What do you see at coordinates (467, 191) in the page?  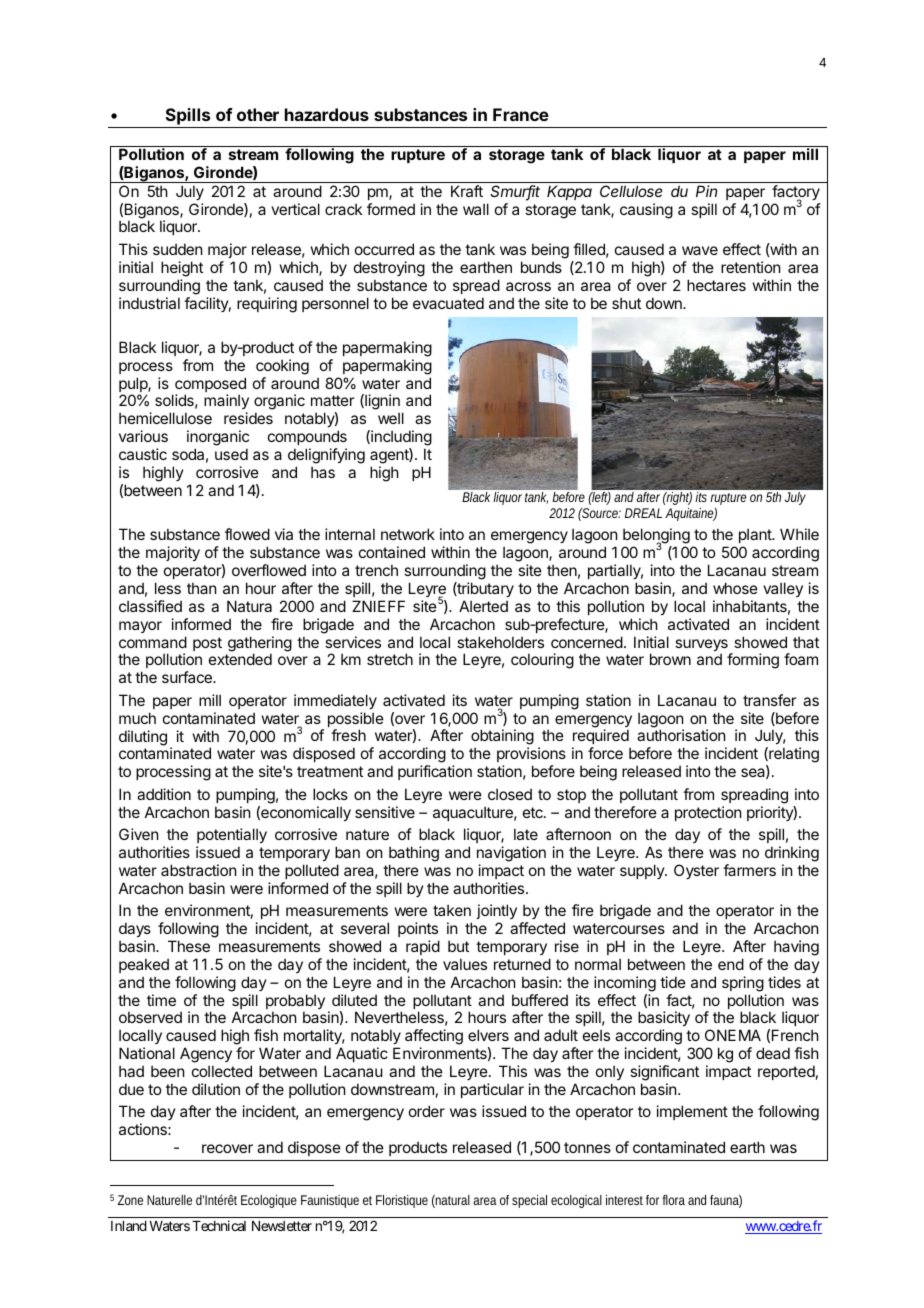 I see `Kraft` at bounding box center [467, 191].
